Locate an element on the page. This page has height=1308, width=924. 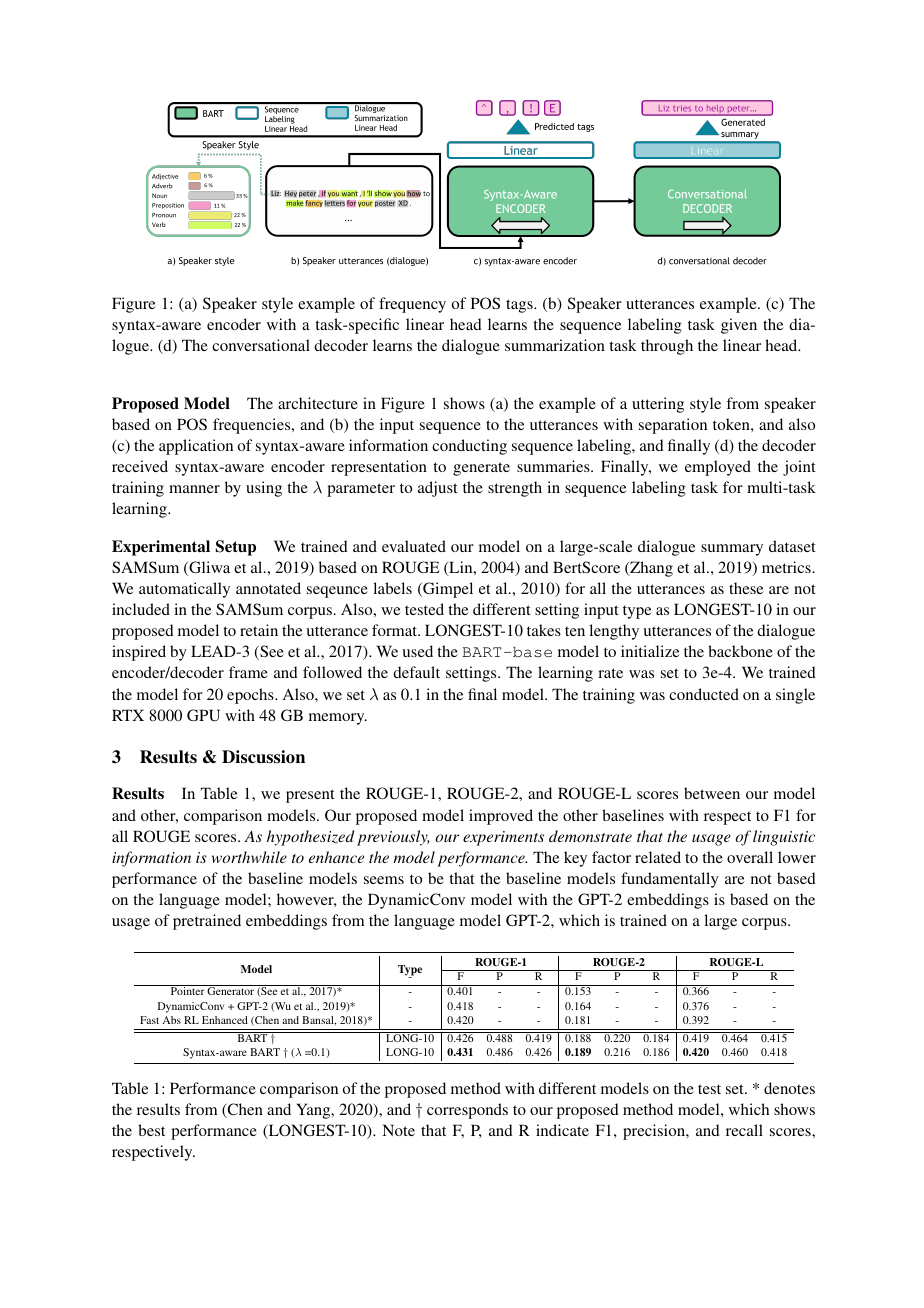
worthwhile is located at coordinates (249, 857).
